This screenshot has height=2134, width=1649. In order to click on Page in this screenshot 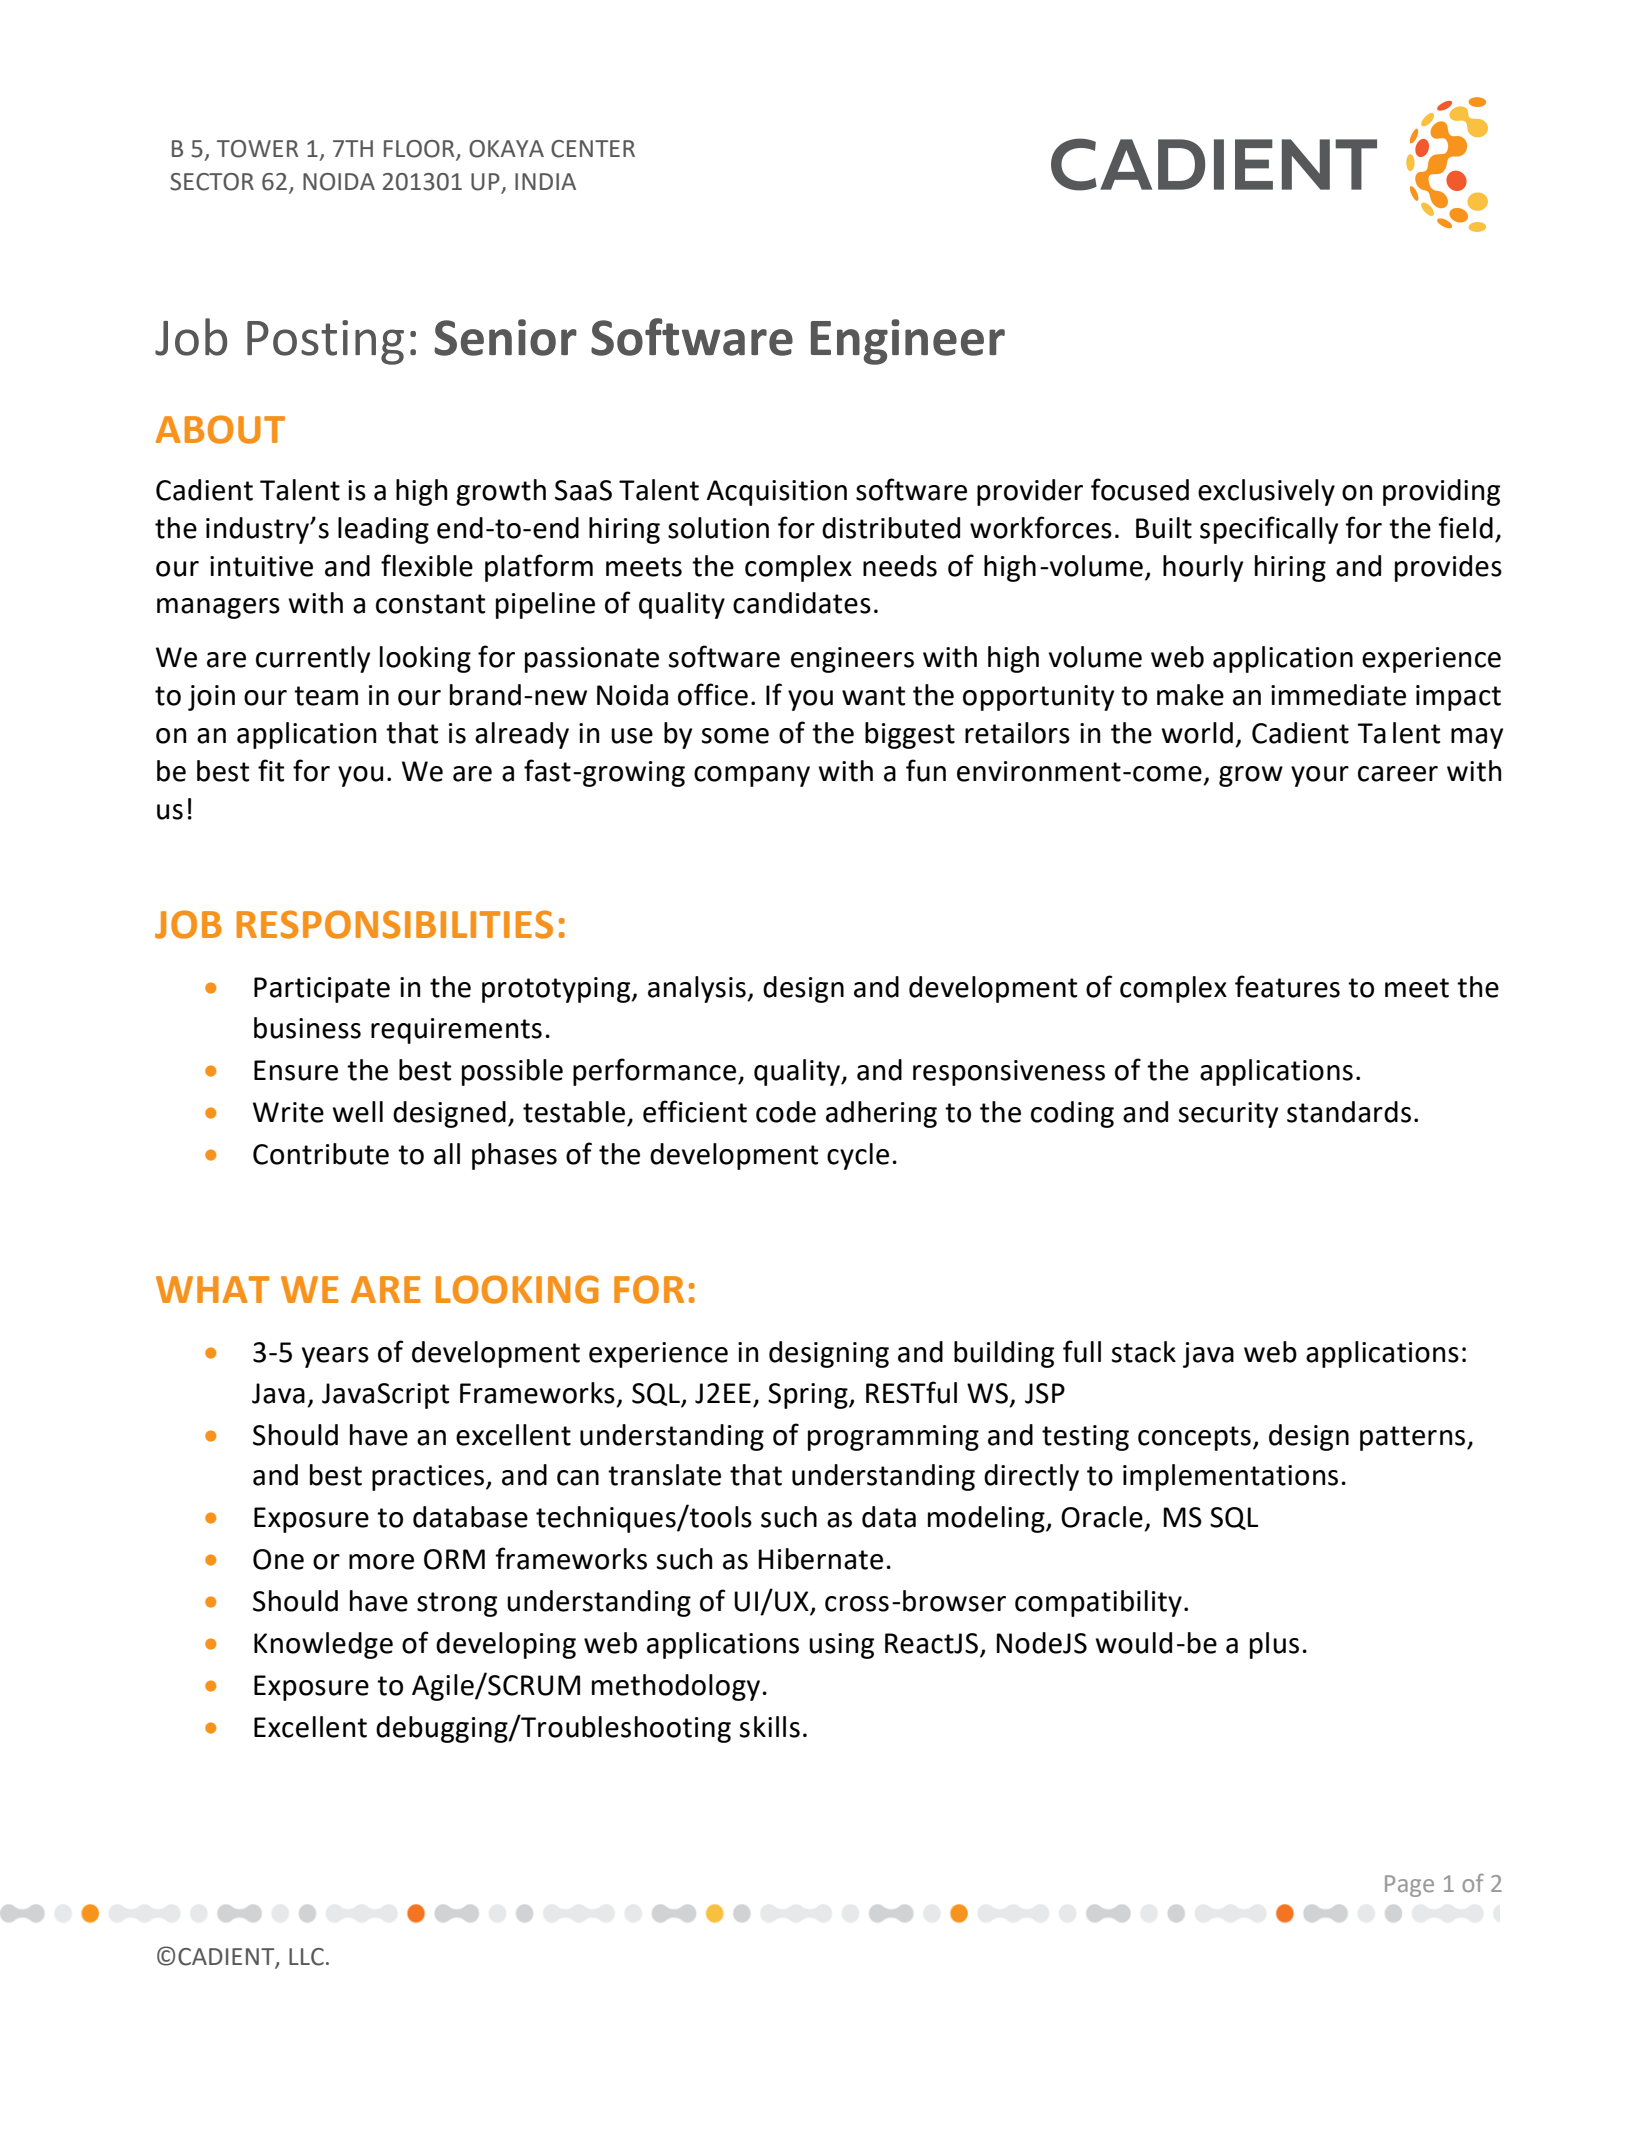, I will do `click(1409, 1886)`.
